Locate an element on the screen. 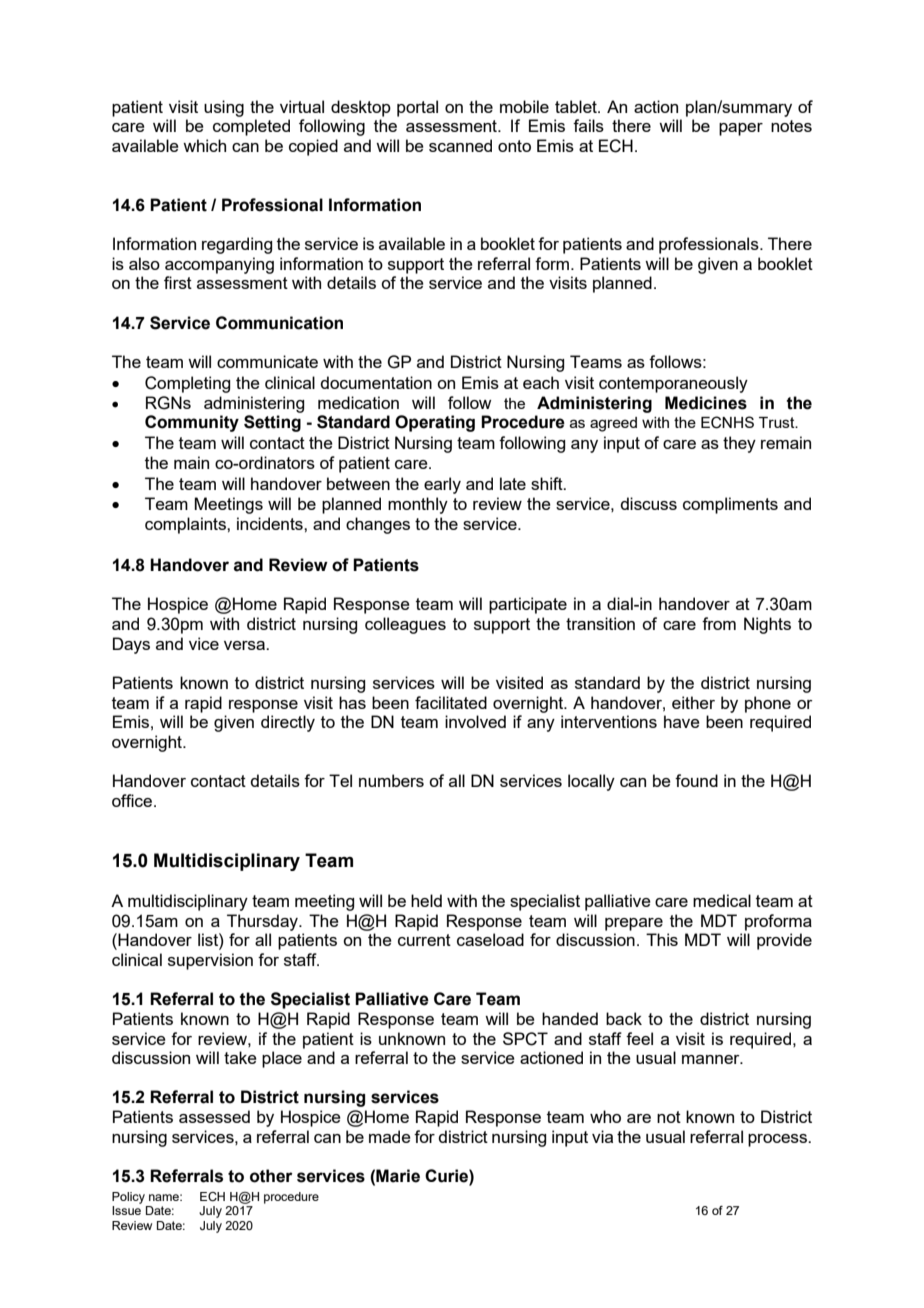  made is located at coordinates (390, 1136).
